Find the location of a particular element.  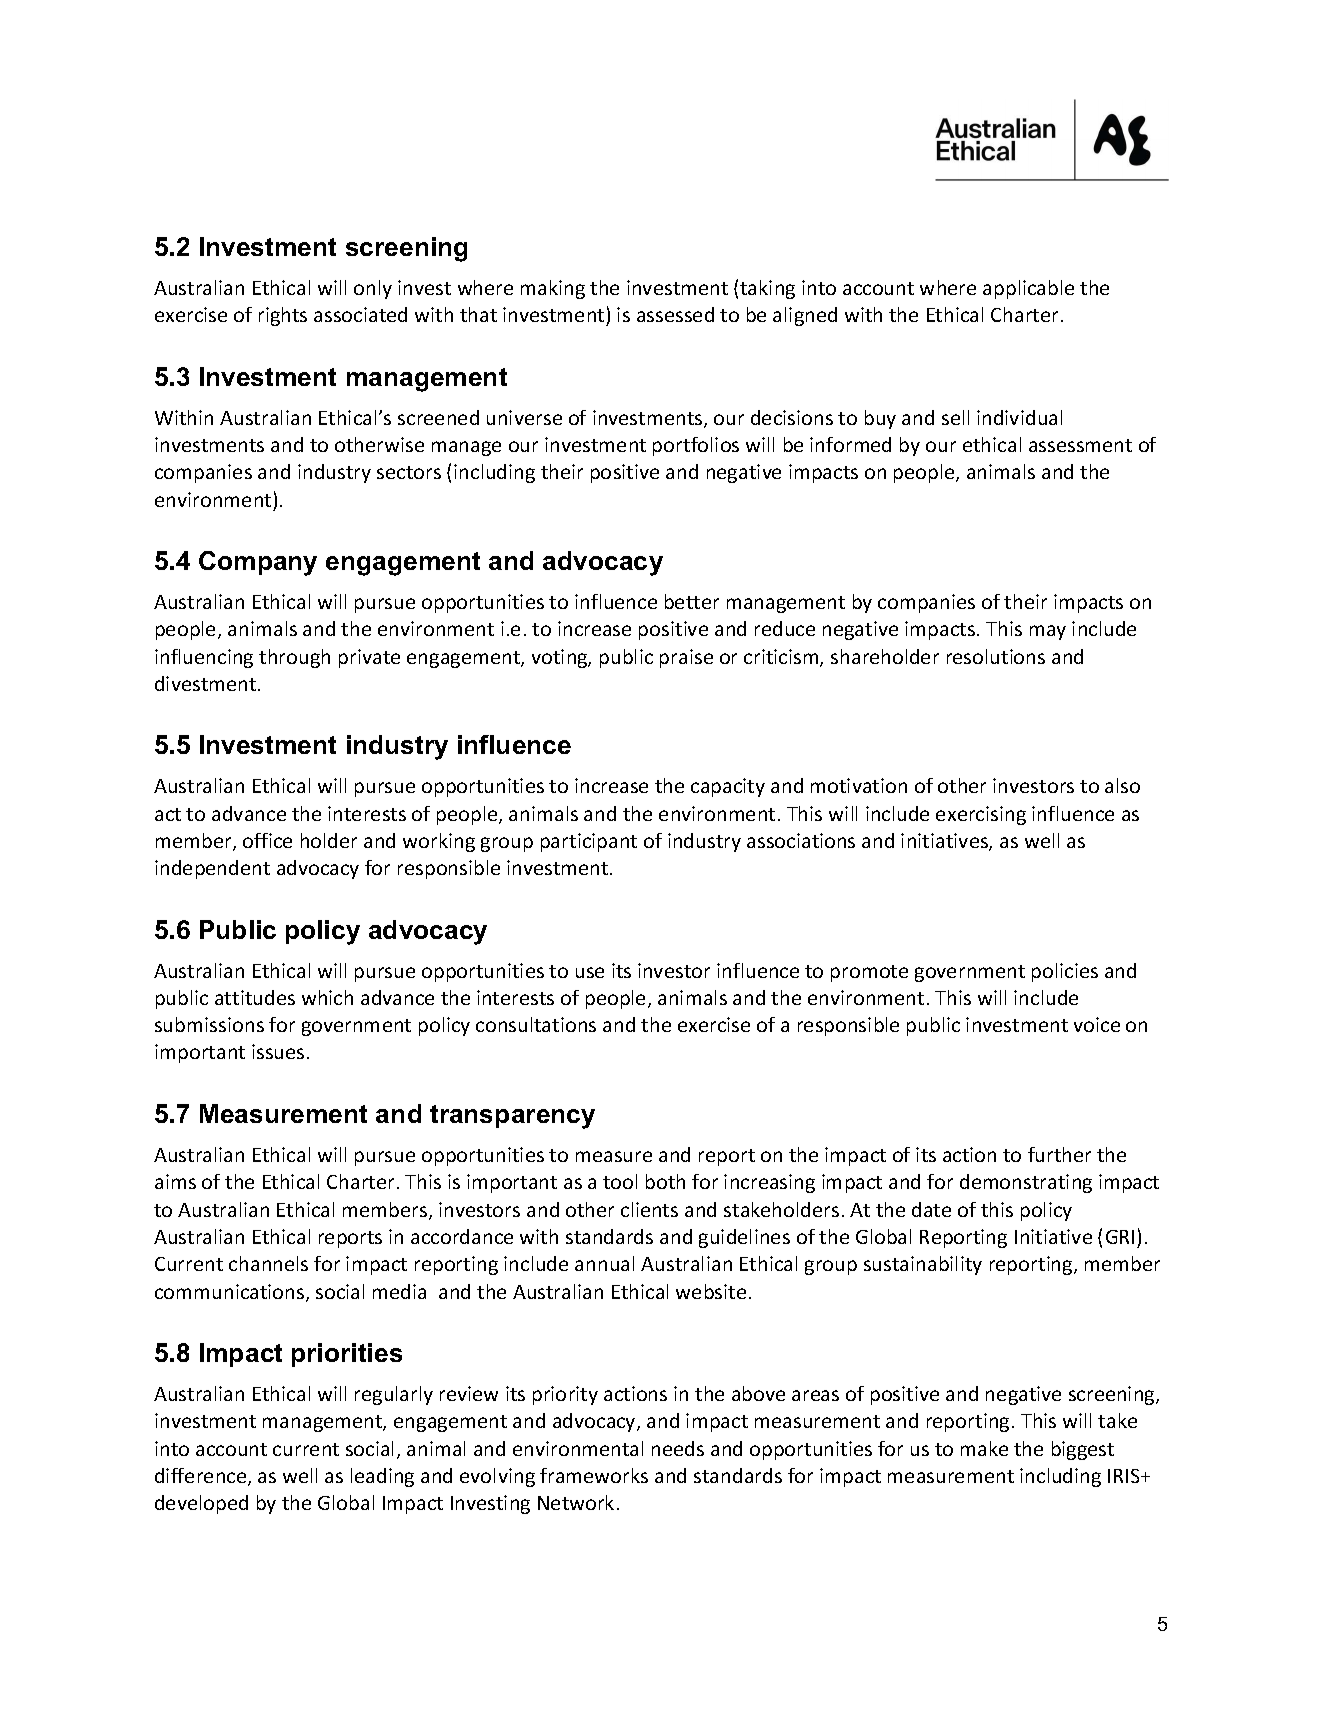

Company is located at coordinates (258, 563).
